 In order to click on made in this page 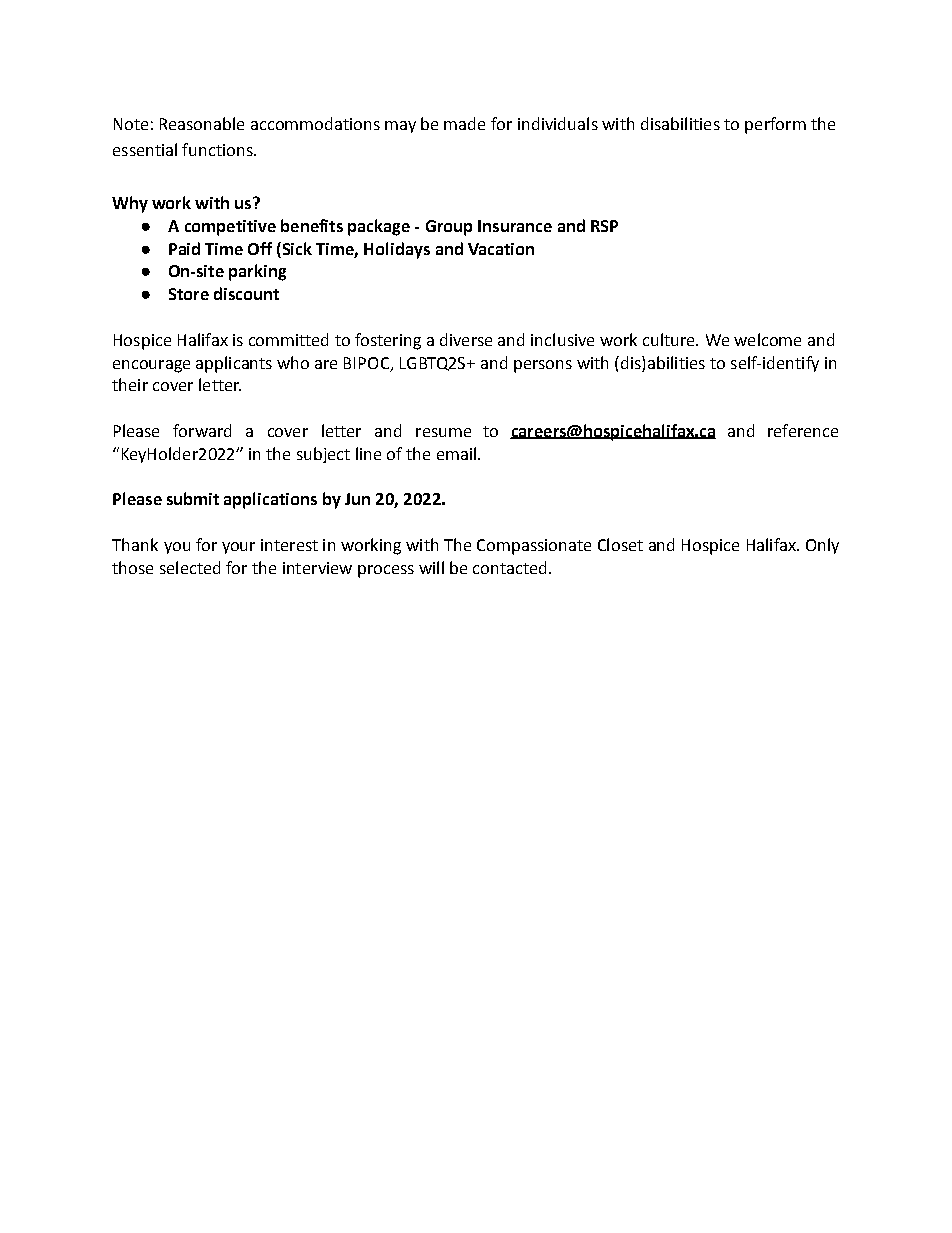, I will do `click(464, 123)`.
